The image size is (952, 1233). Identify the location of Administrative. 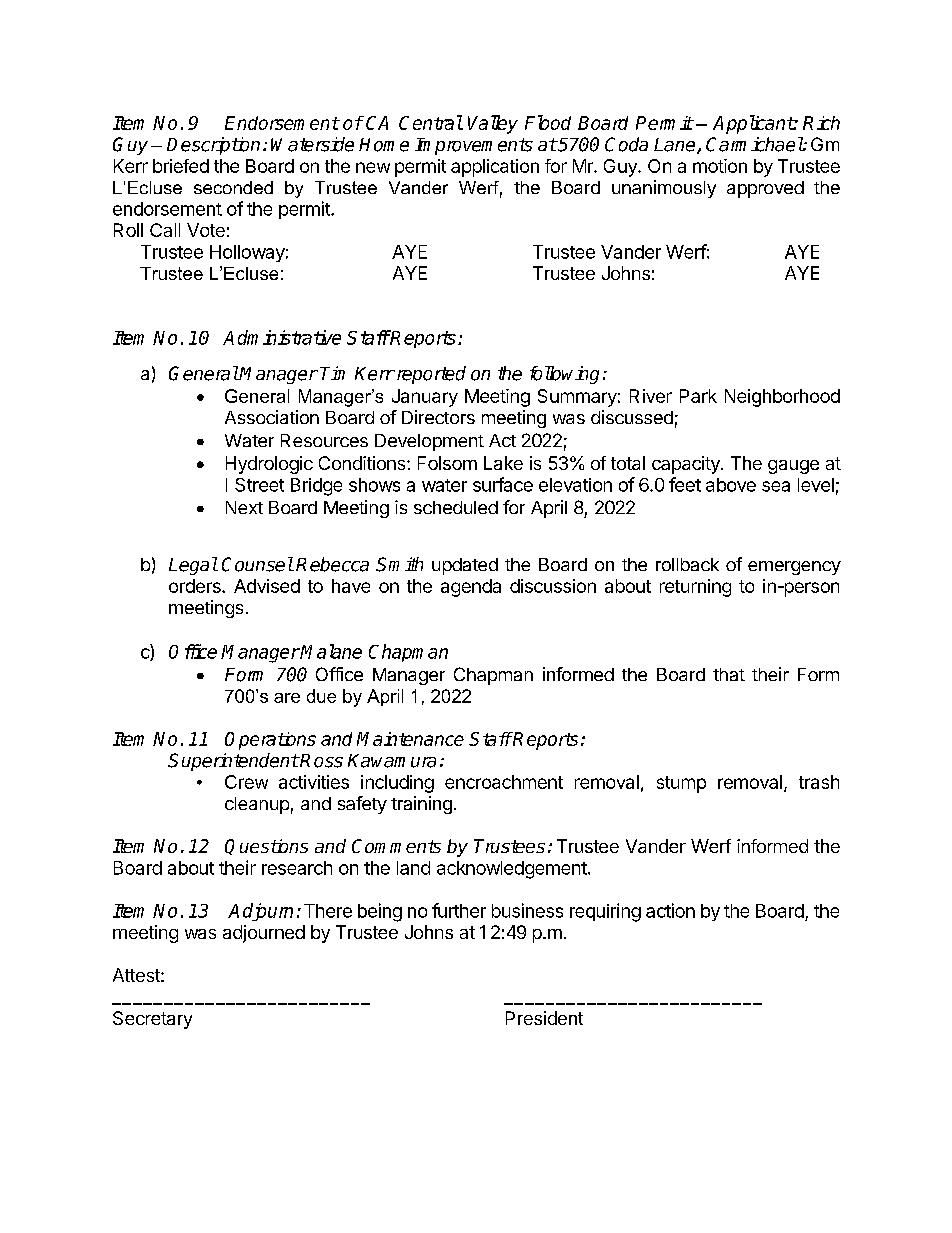
(282, 337).
